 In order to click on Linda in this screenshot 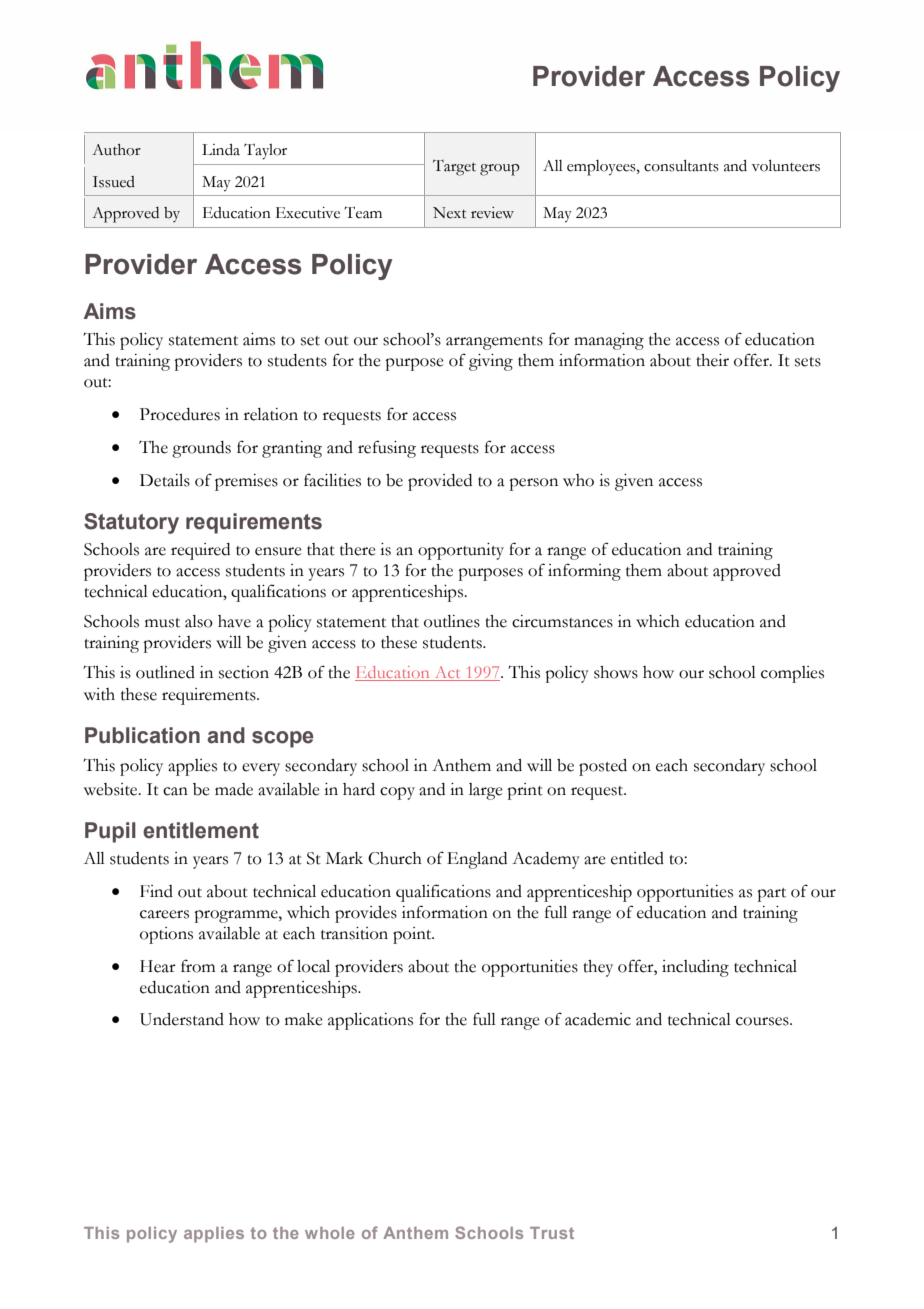, I will do `click(221, 150)`.
